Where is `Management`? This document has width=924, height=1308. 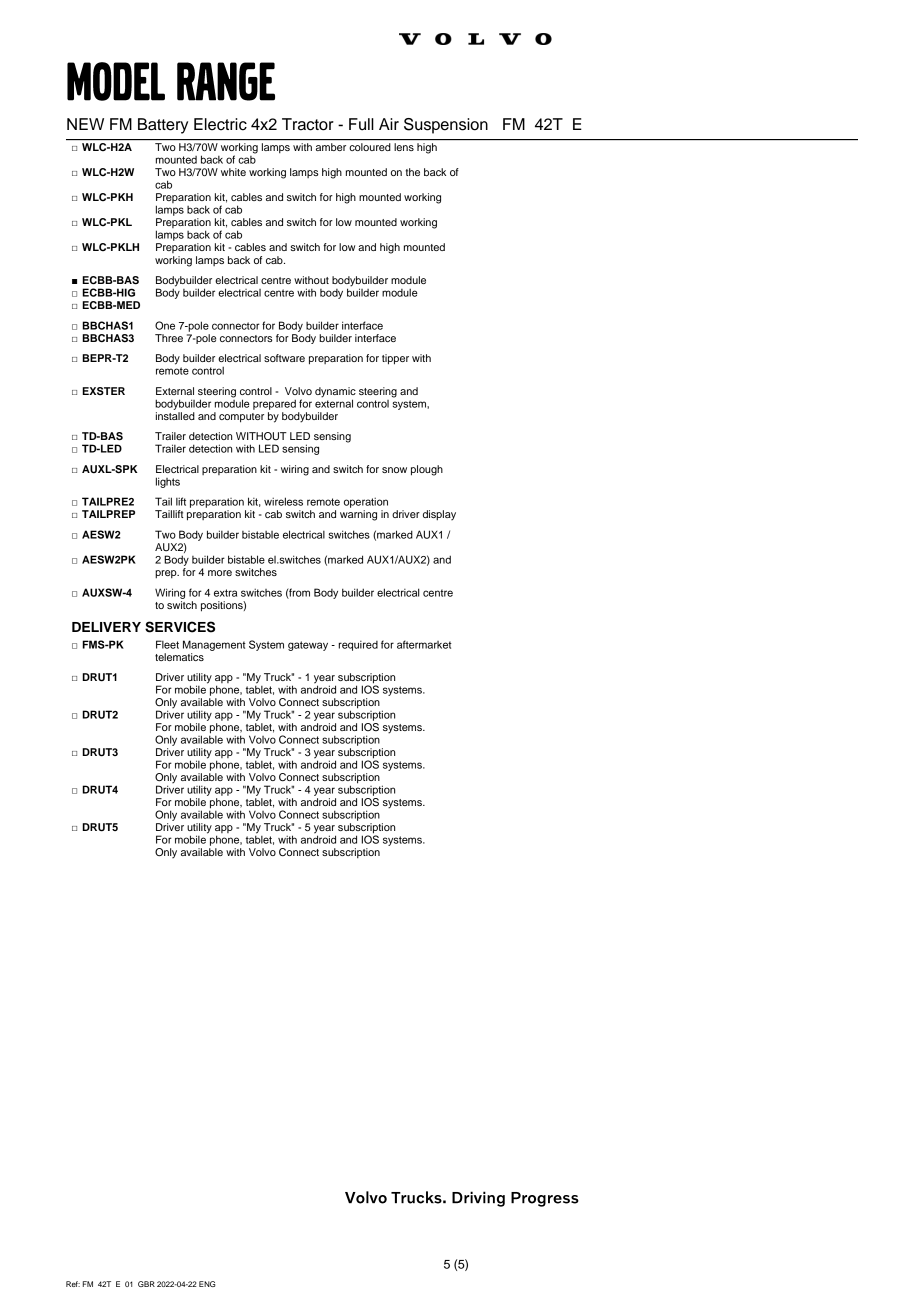
Management is located at coordinates (214, 645).
